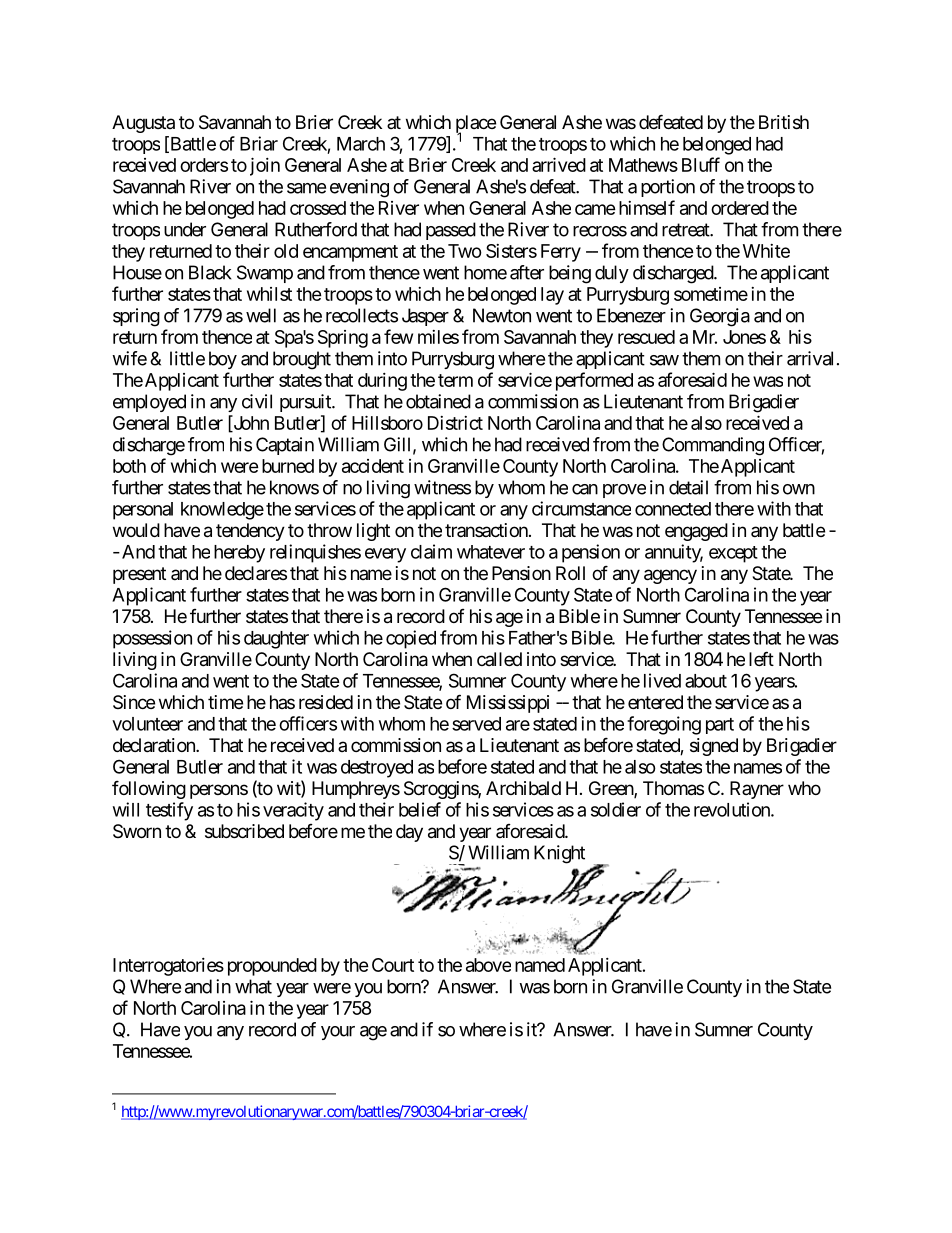 The height and width of the screenshot is (1233, 952). I want to click on join, so click(265, 166).
